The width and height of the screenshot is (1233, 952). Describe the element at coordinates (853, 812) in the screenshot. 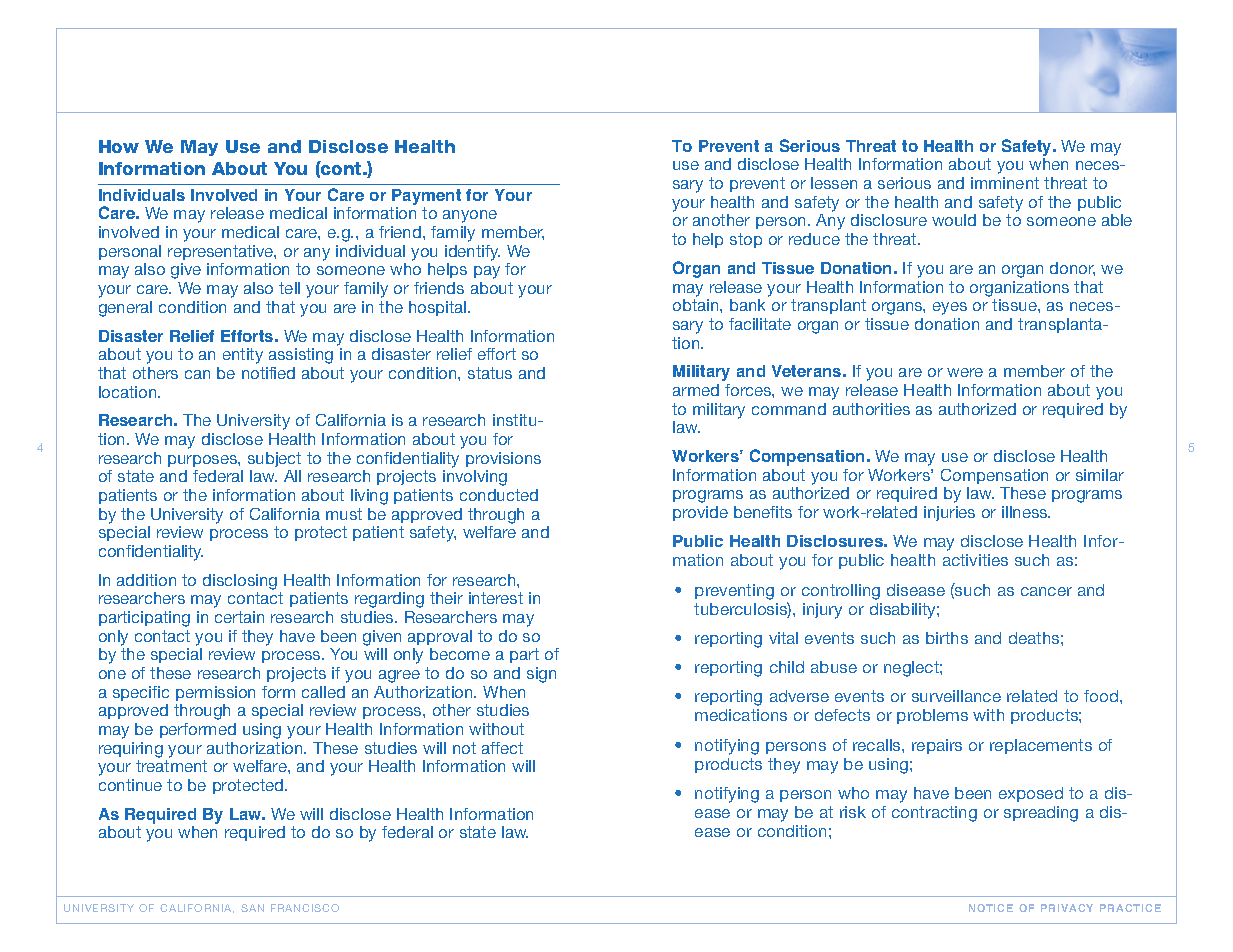

I see `risk` at that location.
